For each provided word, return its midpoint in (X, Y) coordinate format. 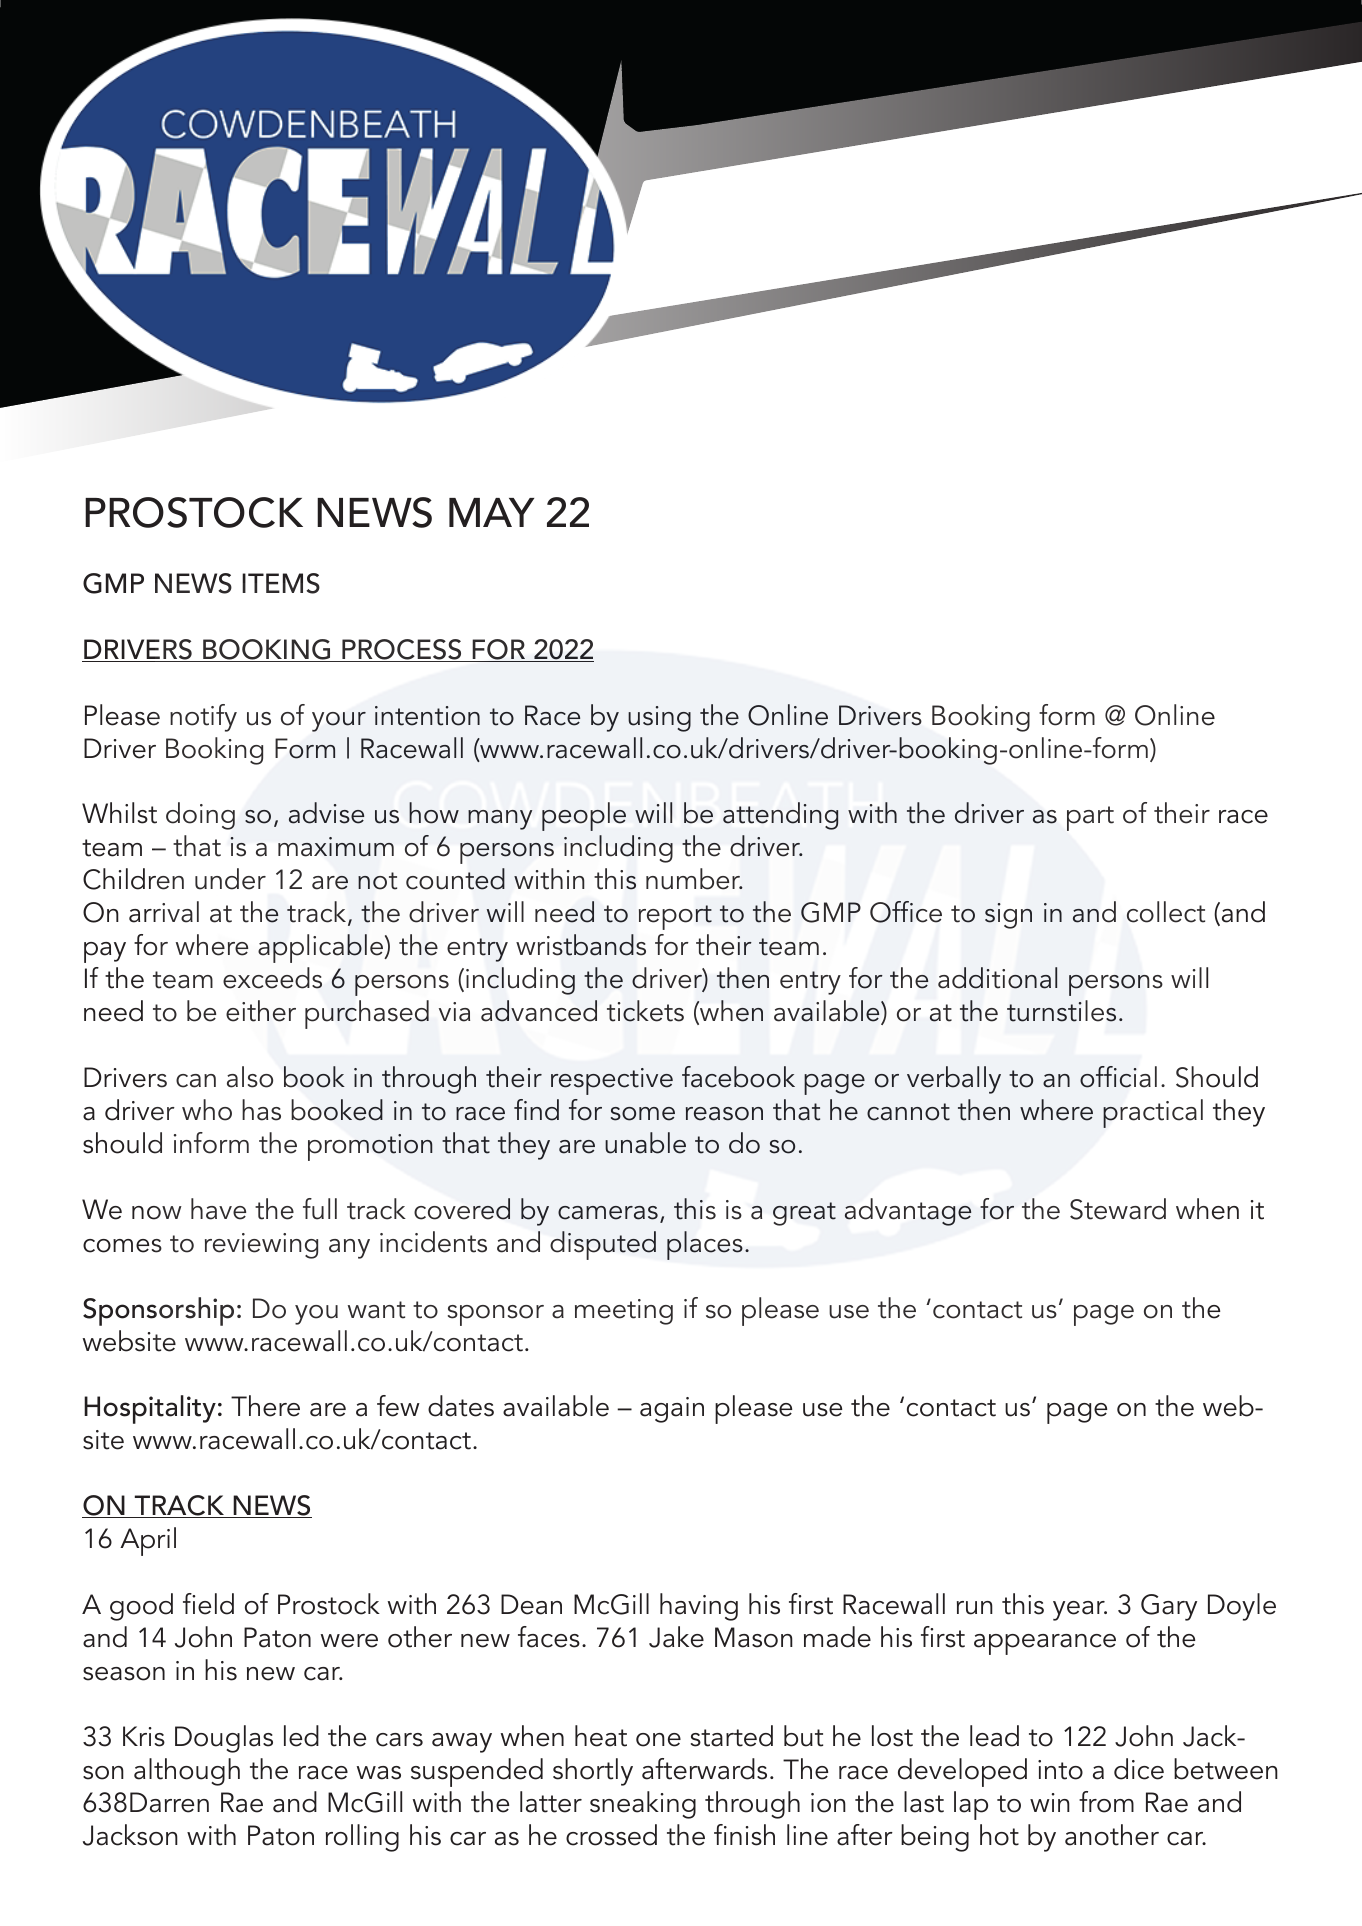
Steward (1118, 1209)
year (1080, 1611)
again (672, 1410)
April (148, 1541)
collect (1166, 912)
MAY (491, 512)
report (675, 917)
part (1090, 818)
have (218, 1209)
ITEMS (281, 583)
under (230, 879)
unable (645, 1143)
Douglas (224, 1739)
